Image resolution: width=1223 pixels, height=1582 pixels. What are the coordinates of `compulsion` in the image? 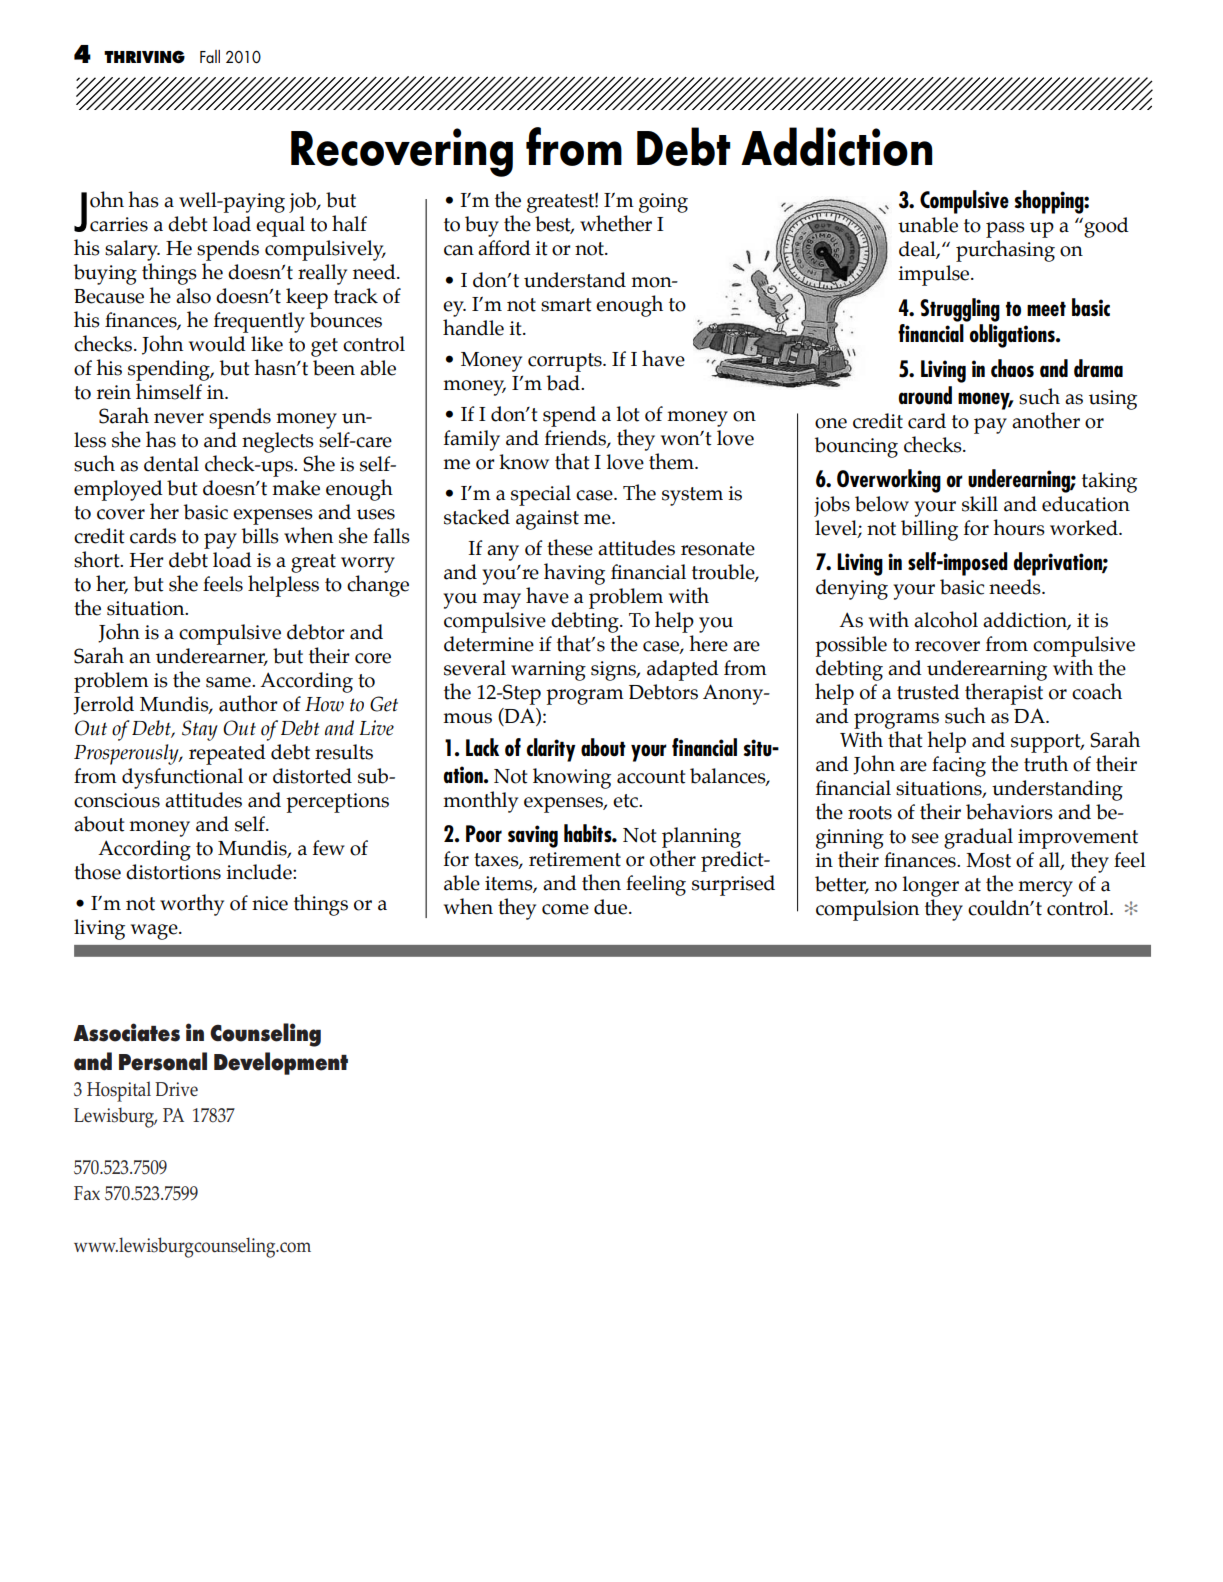 It's located at (867, 910).
